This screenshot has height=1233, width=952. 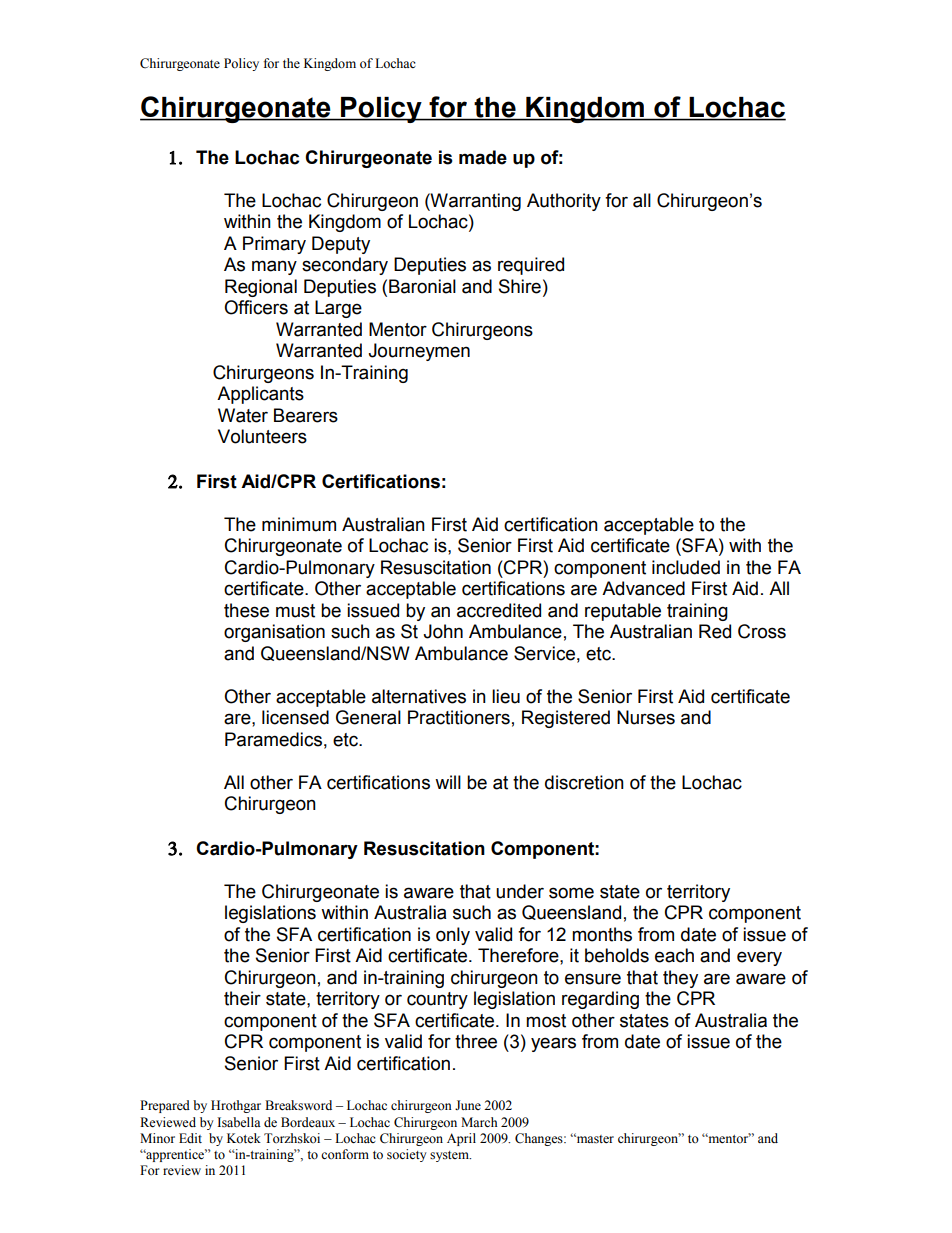 I want to click on made, so click(x=483, y=157).
